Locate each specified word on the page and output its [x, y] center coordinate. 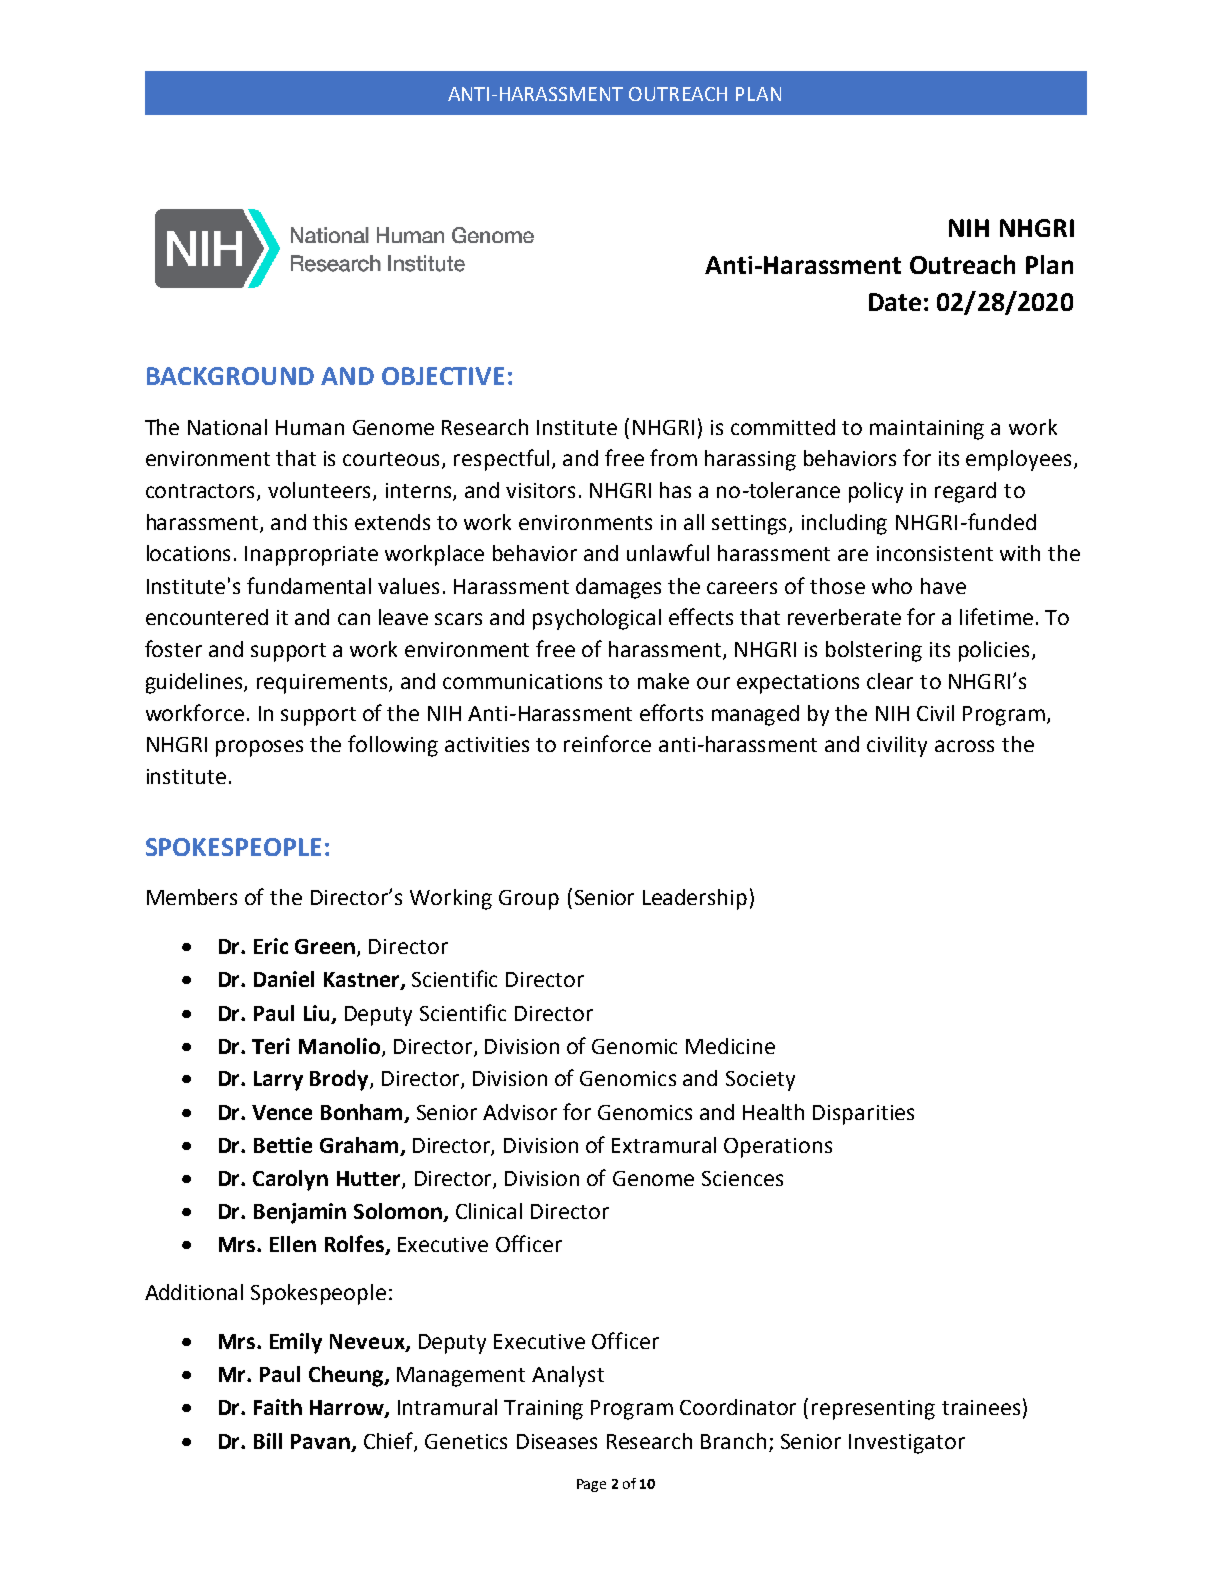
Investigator [907, 1444]
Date [895, 302]
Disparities [863, 1115]
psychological [597, 619]
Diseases [557, 1441]
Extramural [664, 1145]
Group [529, 900]
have [943, 586]
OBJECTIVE [443, 376]
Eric [271, 946]
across [964, 746]
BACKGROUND [230, 376]
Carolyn [290, 1180]
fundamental [309, 585]
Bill [268, 1441]
